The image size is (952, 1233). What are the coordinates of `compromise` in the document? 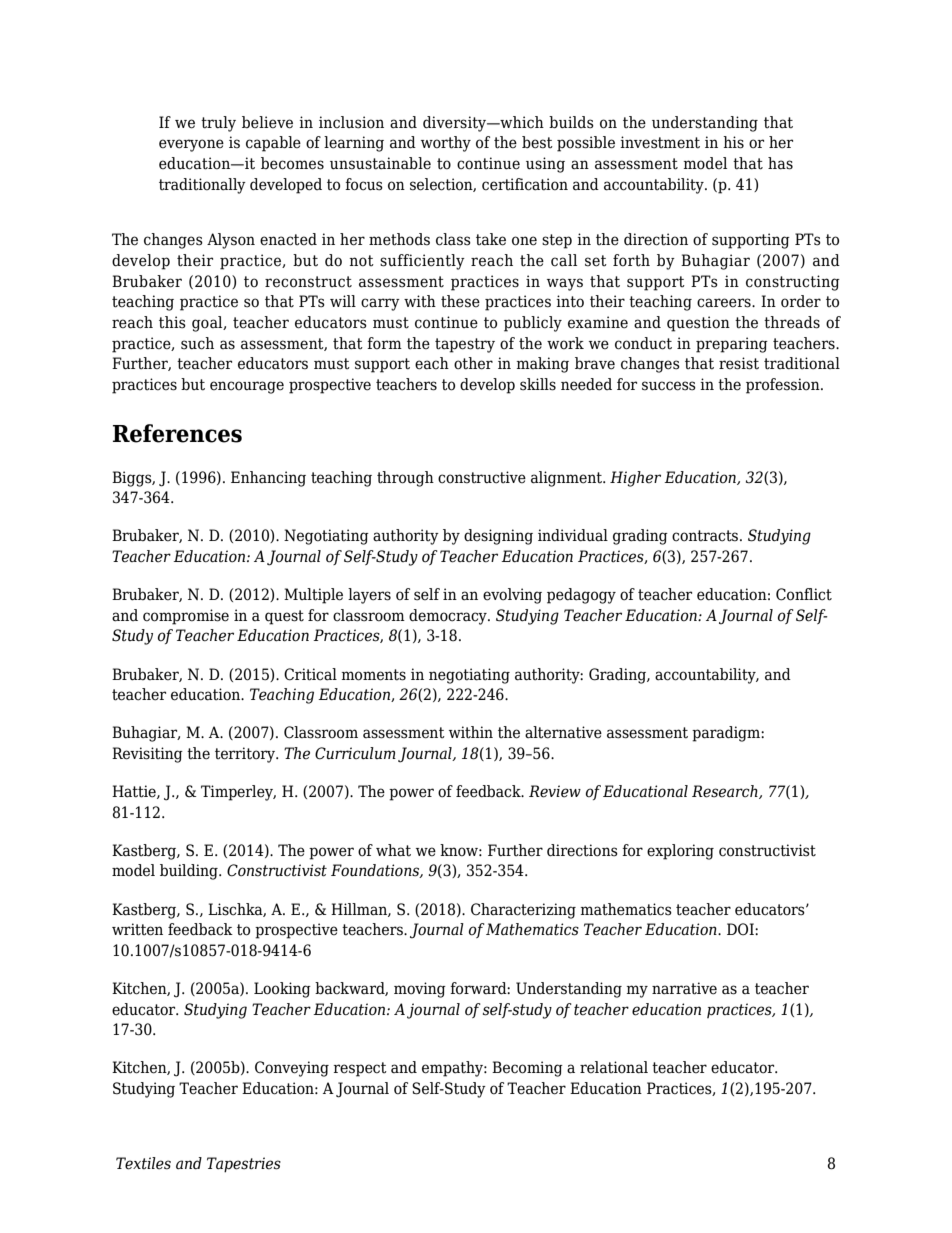 It's located at (186, 617).
